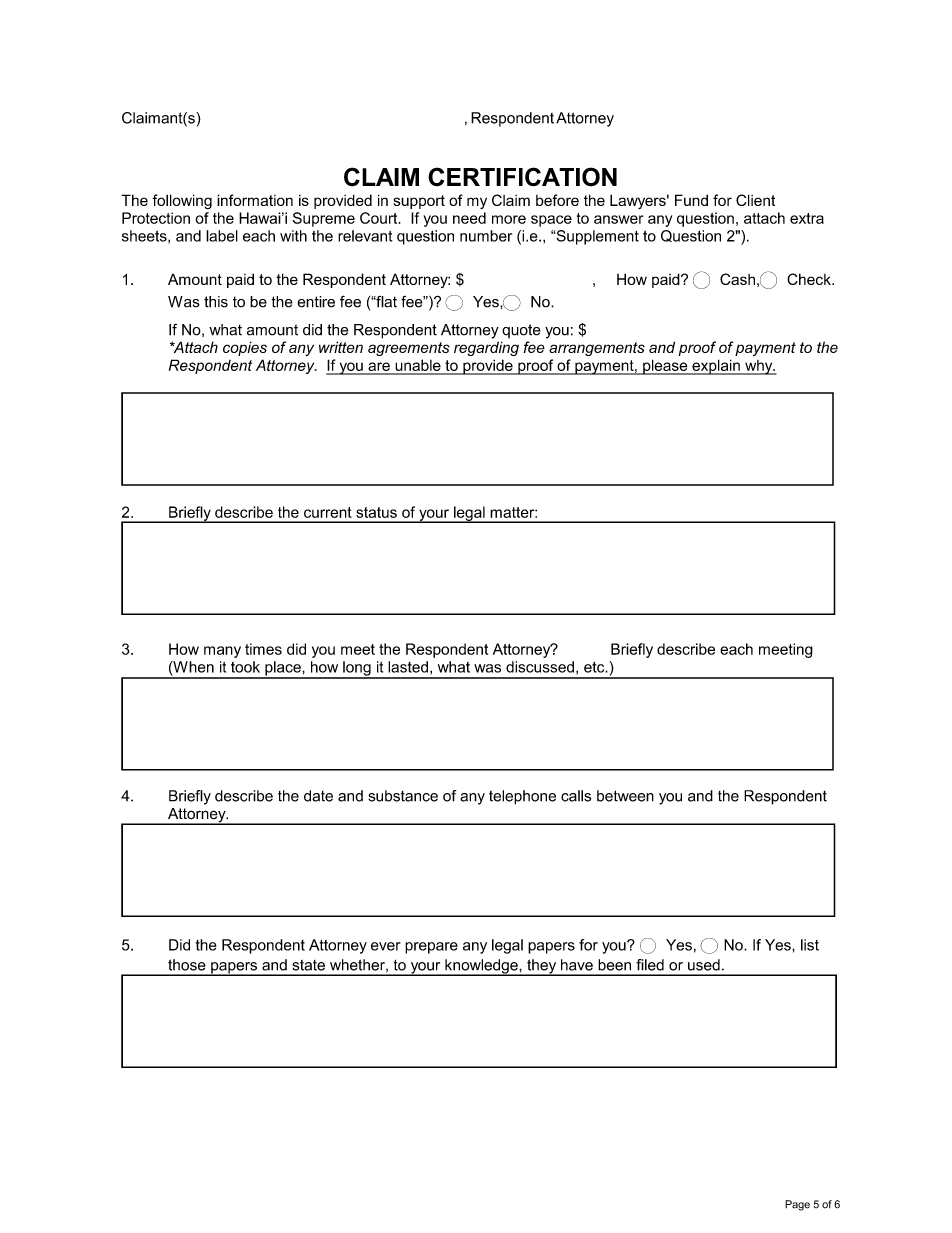  What do you see at coordinates (625, 796) in the screenshot?
I see `between` at bounding box center [625, 796].
